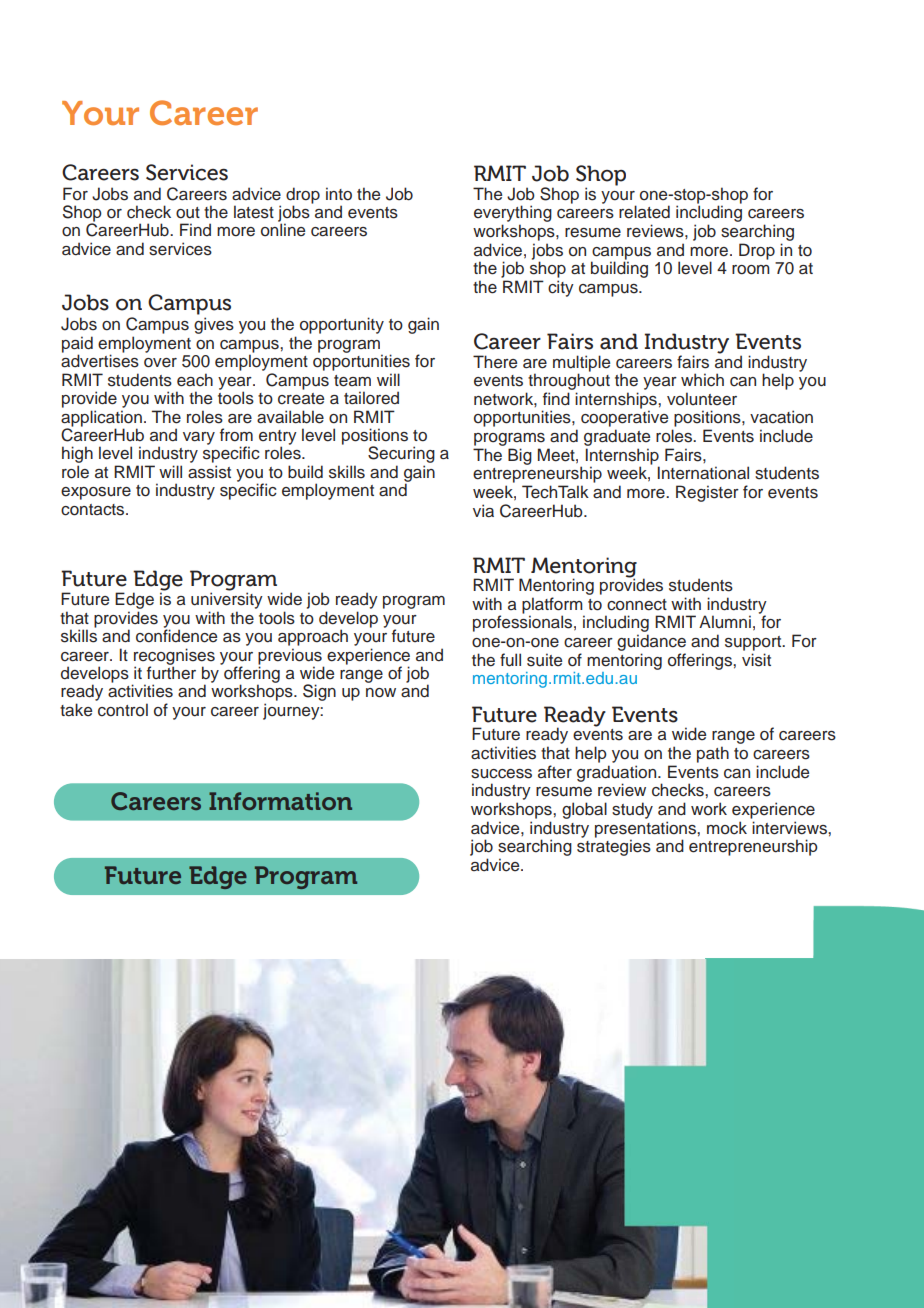 Image resolution: width=924 pixels, height=1308 pixels. What do you see at coordinates (644, 212) in the screenshot?
I see `related` at bounding box center [644, 212].
